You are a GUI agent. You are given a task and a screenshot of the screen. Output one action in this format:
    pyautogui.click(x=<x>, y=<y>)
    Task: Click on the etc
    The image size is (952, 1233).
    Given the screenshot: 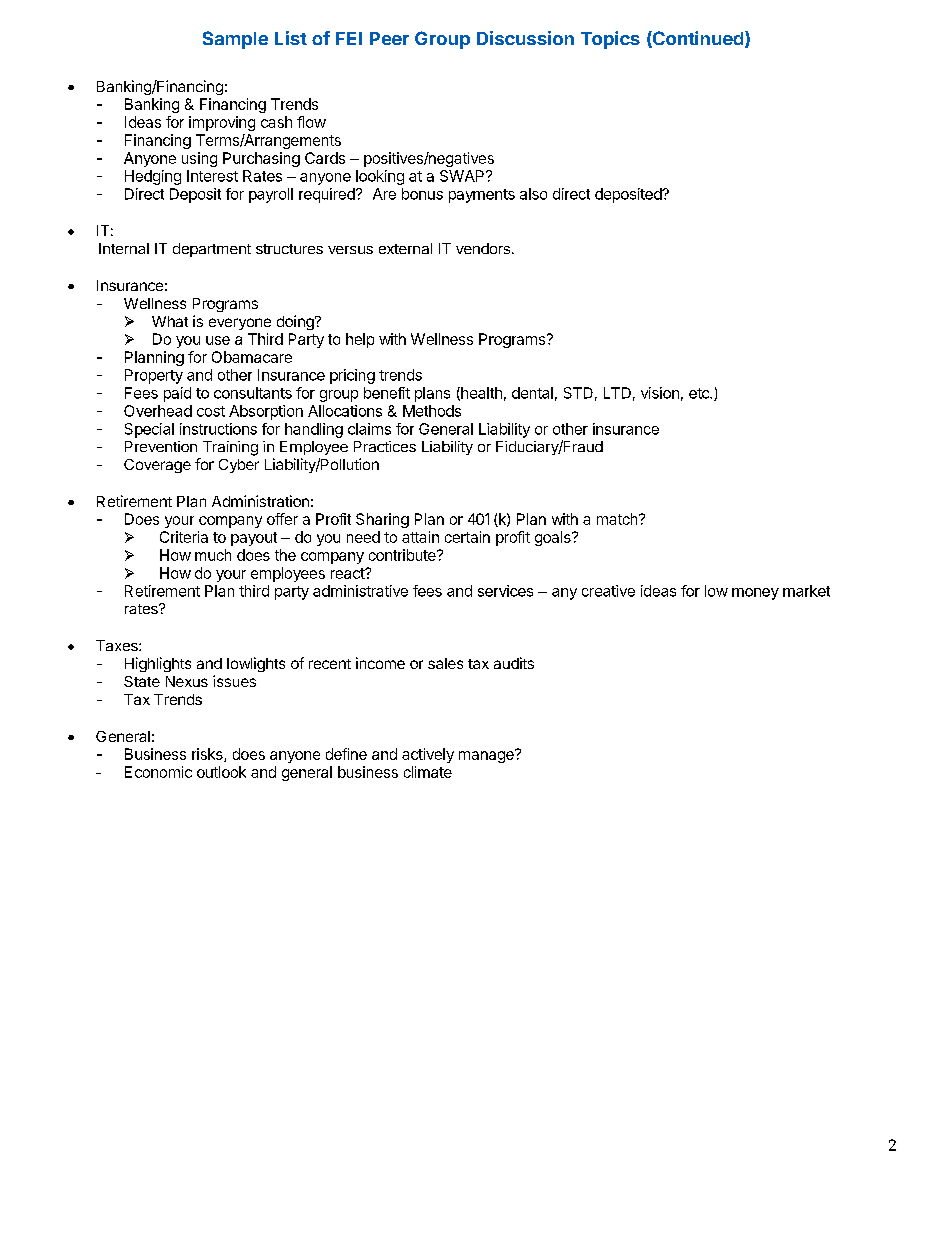 What is the action you would take?
    pyautogui.click(x=700, y=393)
